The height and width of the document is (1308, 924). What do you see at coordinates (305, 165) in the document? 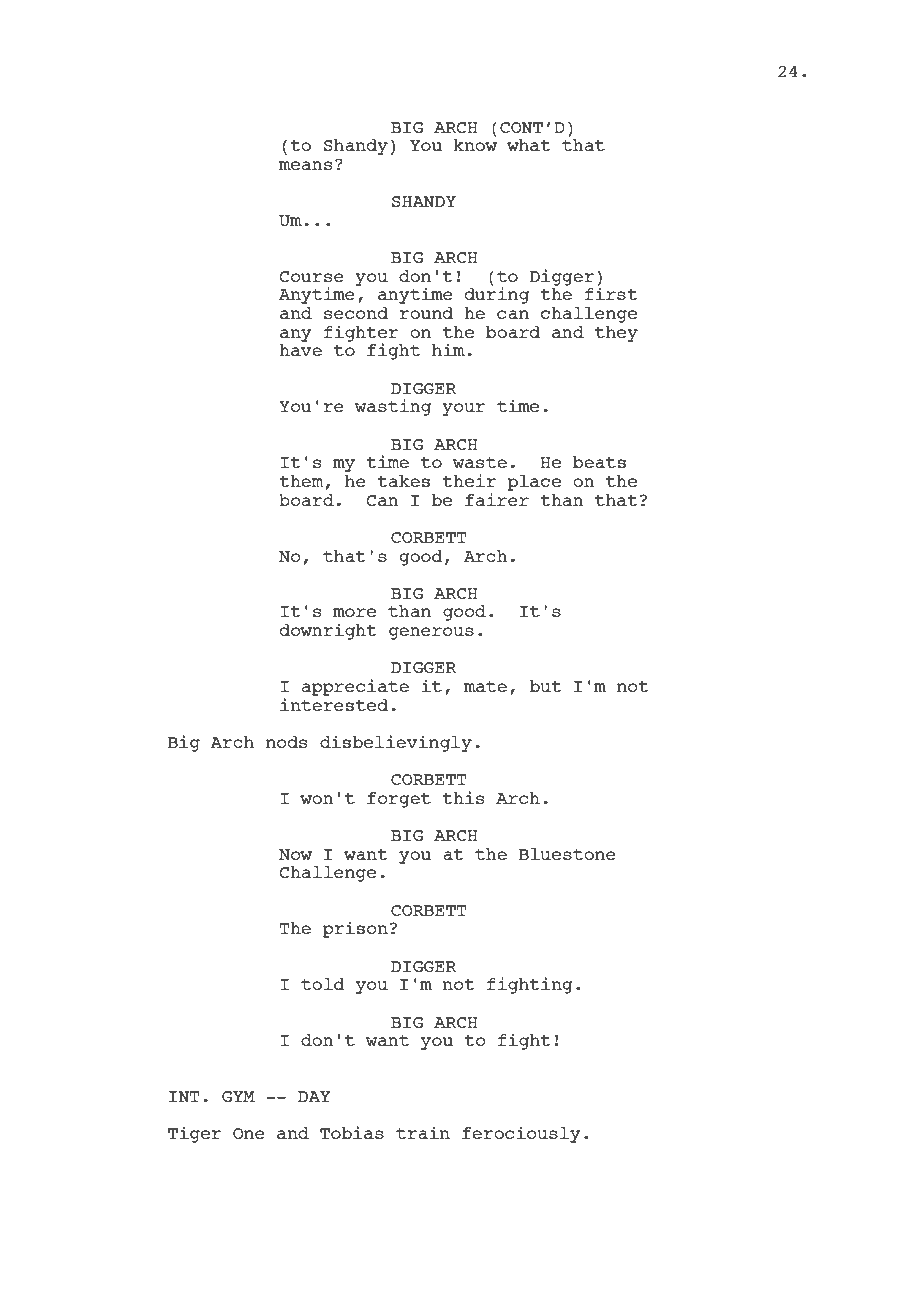
I see `means` at bounding box center [305, 165].
